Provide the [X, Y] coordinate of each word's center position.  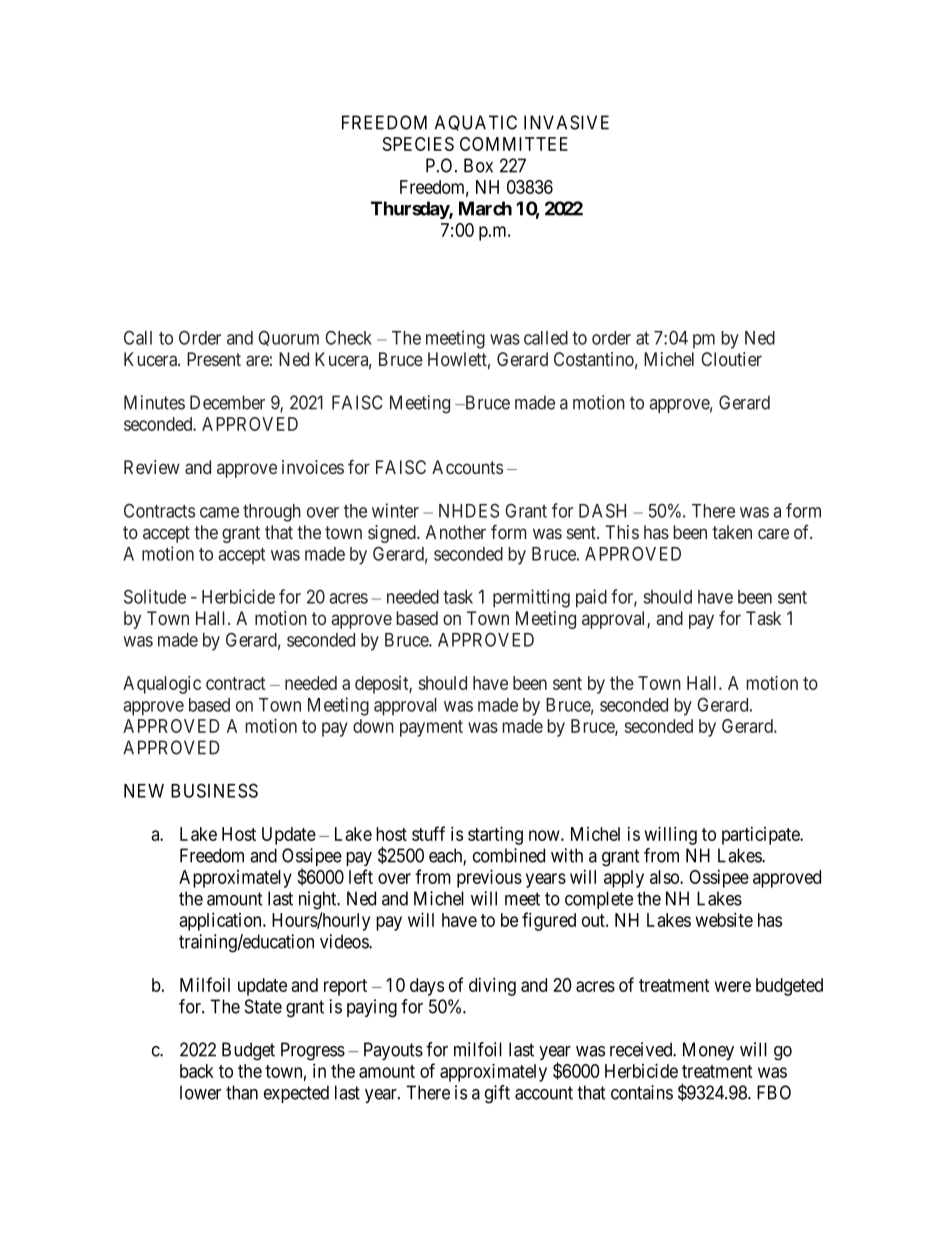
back [197, 1071]
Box [478, 165]
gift [497, 1094]
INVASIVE [566, 122]
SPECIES [418, 144]
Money [708, 1051]
